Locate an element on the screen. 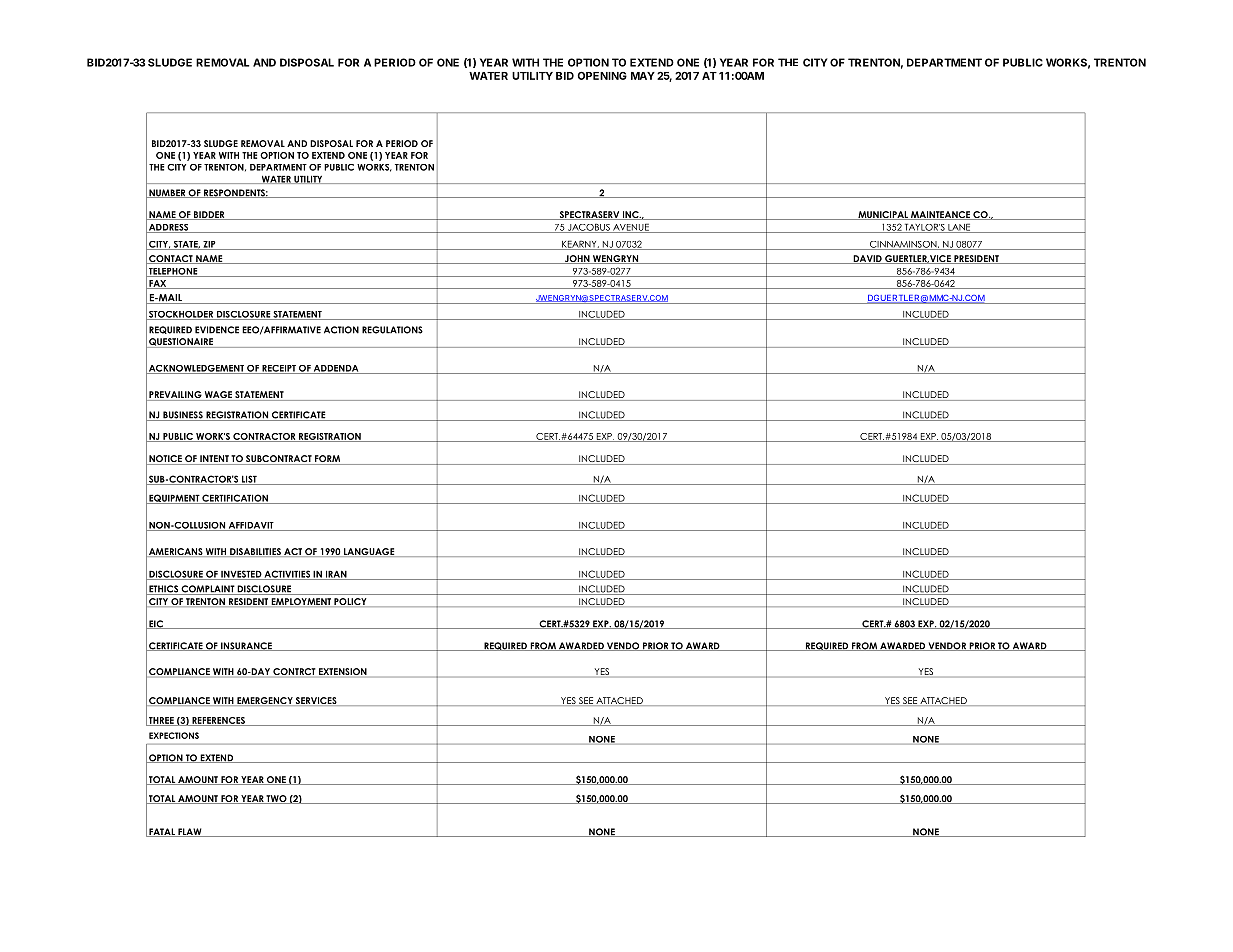 This screenshot has height=952, width=1233. SUBCONTRACT is located at coordinates (279, 460).
